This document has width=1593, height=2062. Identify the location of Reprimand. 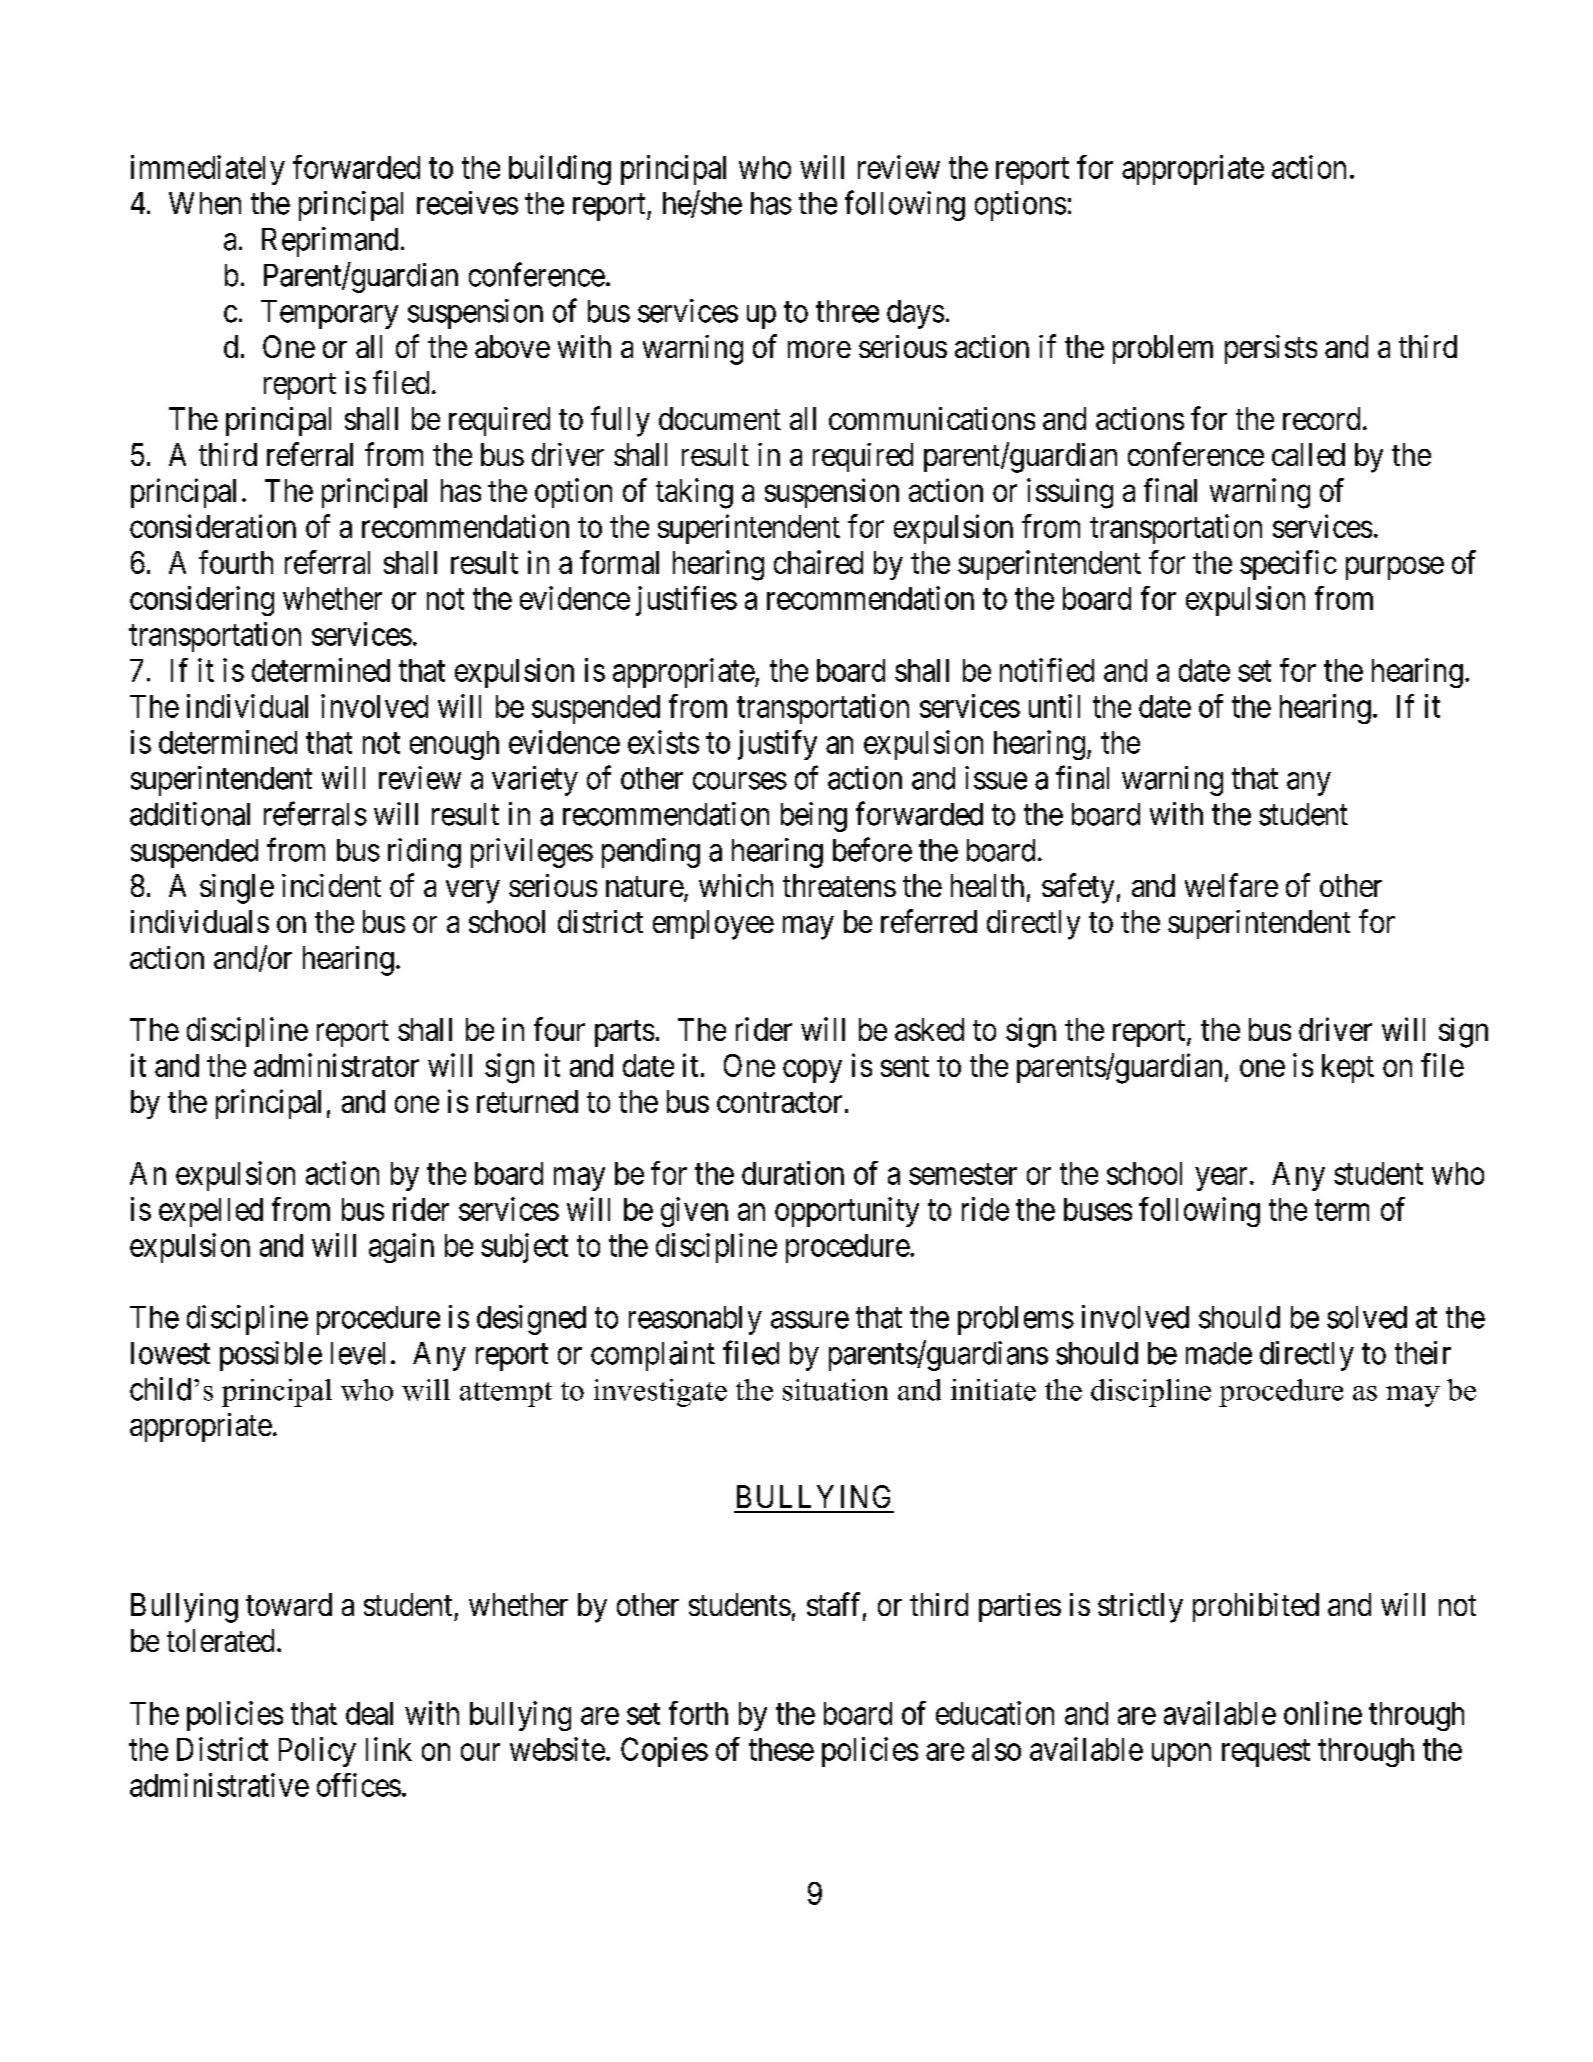
(330, 242).
